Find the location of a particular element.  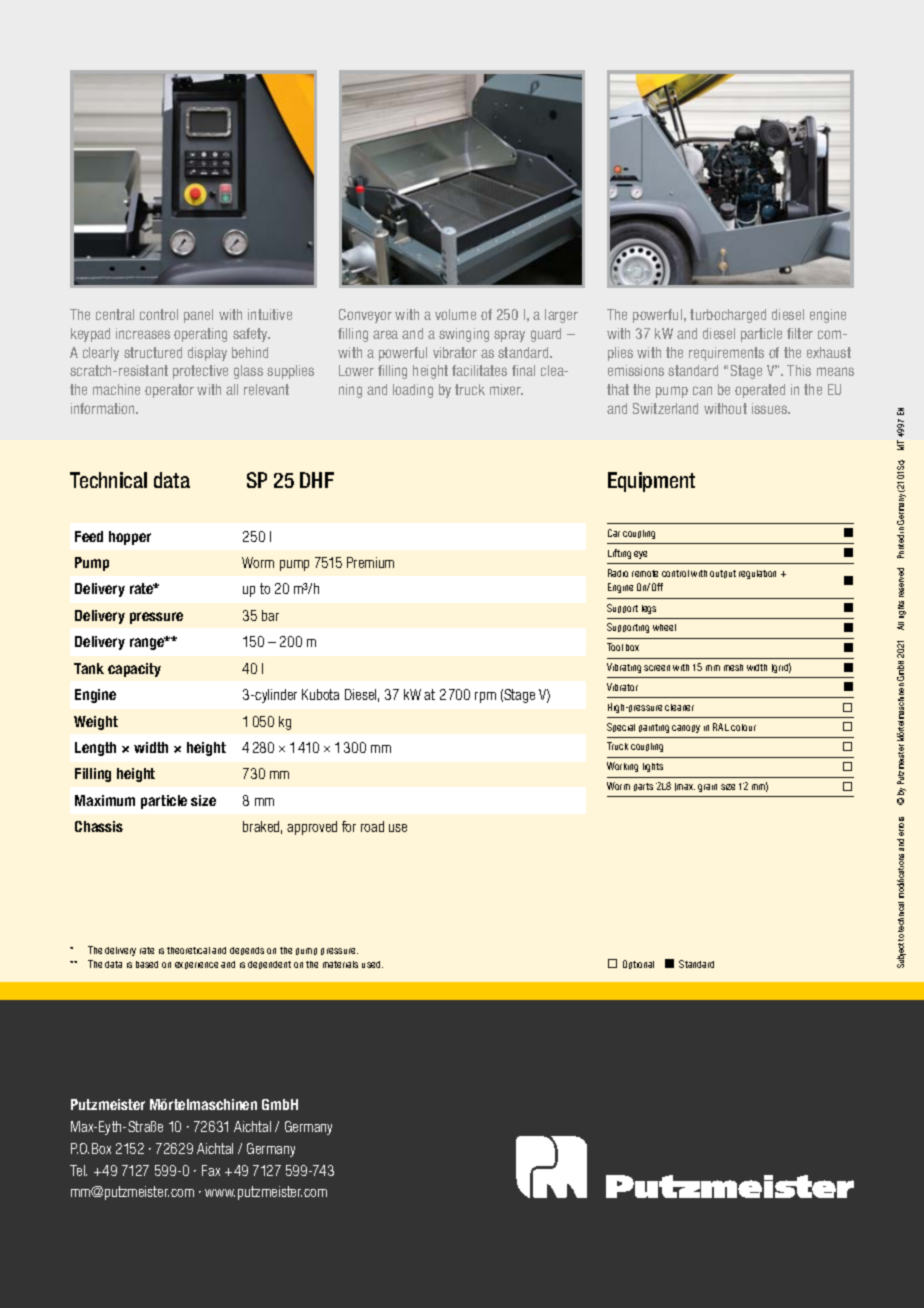

Length is located at coordinates (95, 749).
